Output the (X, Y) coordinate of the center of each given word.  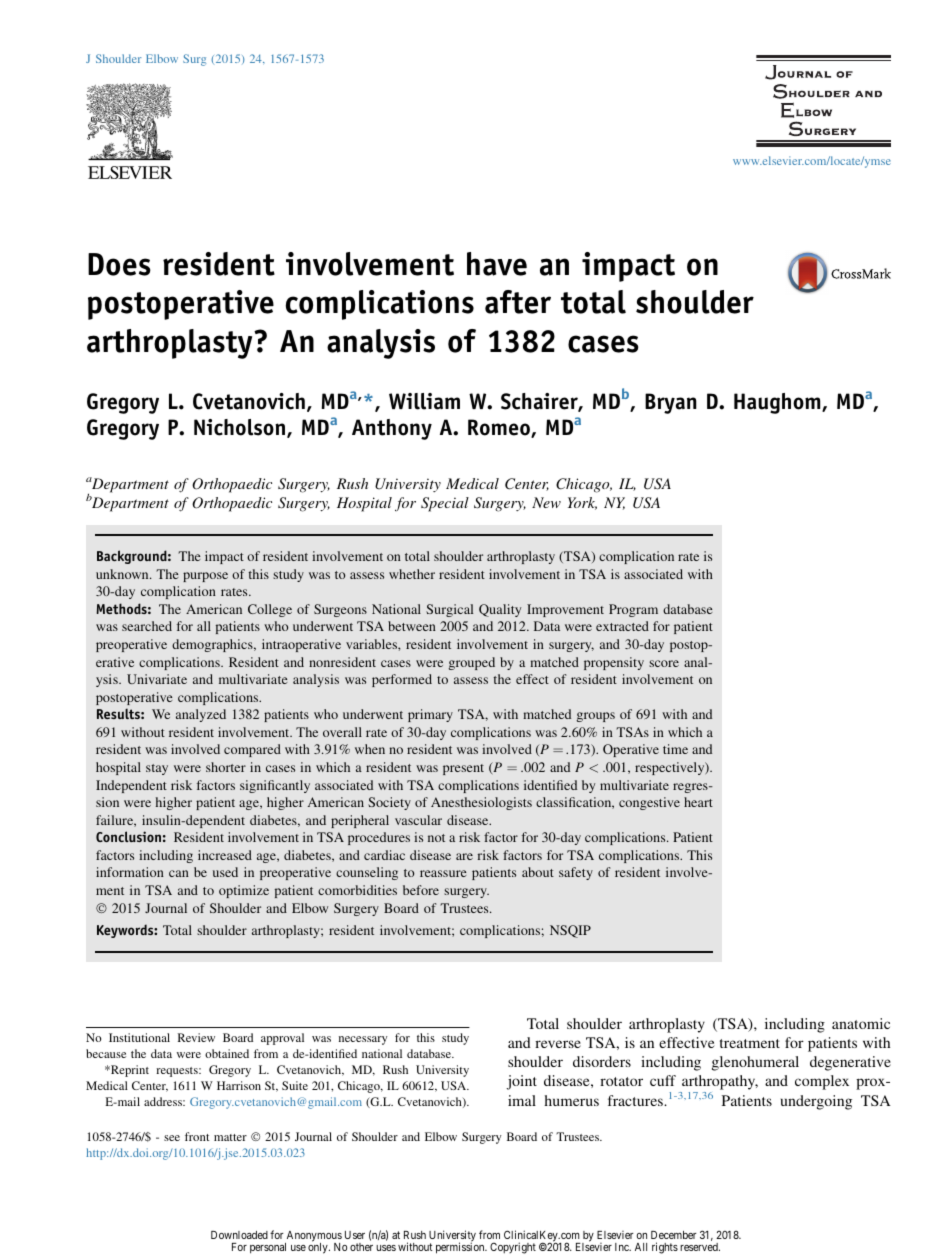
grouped (472, 663)
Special (445, 504)
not (436, 838)
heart (698, 802)
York (582, 503)
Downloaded (239, 1235)
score (664, 663)
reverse (558, 1044)
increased (225, 855)
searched (147, 626)
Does (119, 264)
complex (822, 1082)
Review (196, 1037)
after (518, 302)
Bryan (671, 403)
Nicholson (239, 427)
